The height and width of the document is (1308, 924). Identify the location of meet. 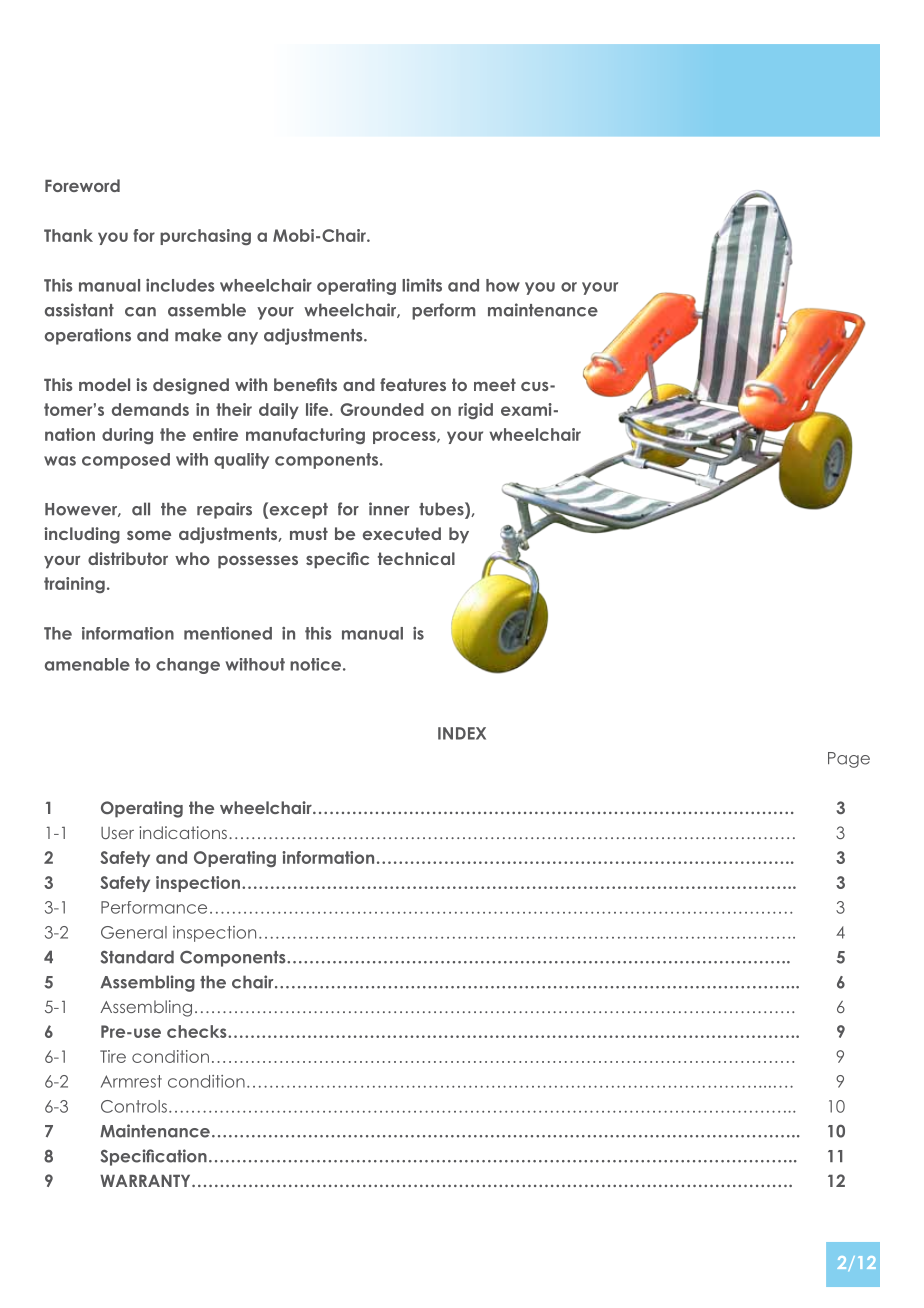
(495, 384).
